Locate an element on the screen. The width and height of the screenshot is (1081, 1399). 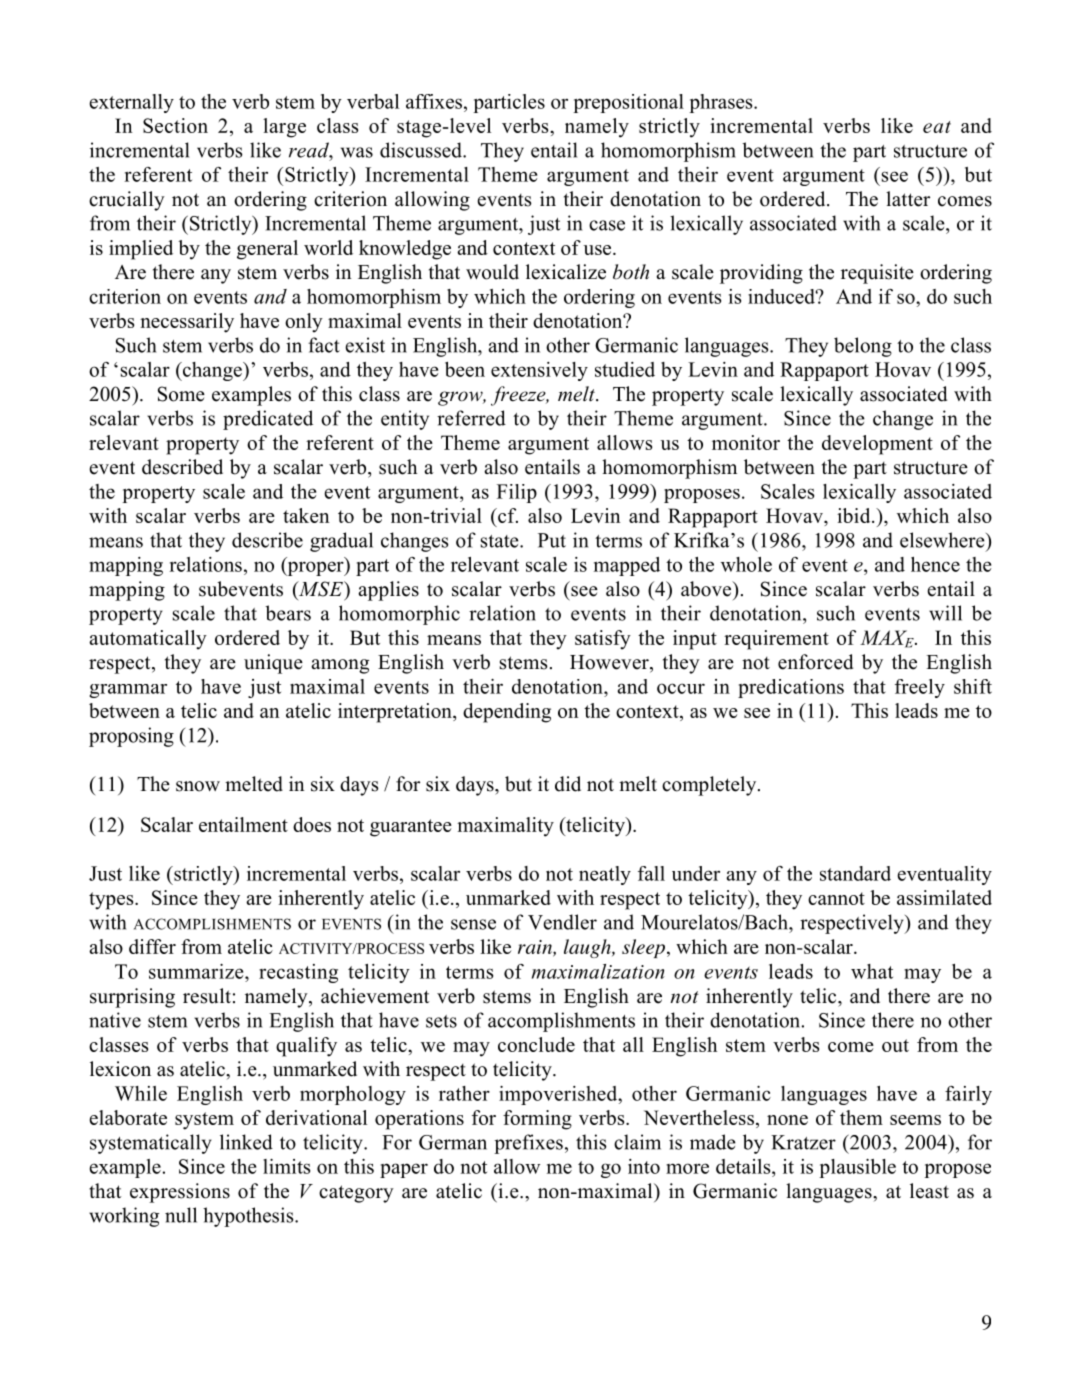
latter is located at coordinates (908, 199).
